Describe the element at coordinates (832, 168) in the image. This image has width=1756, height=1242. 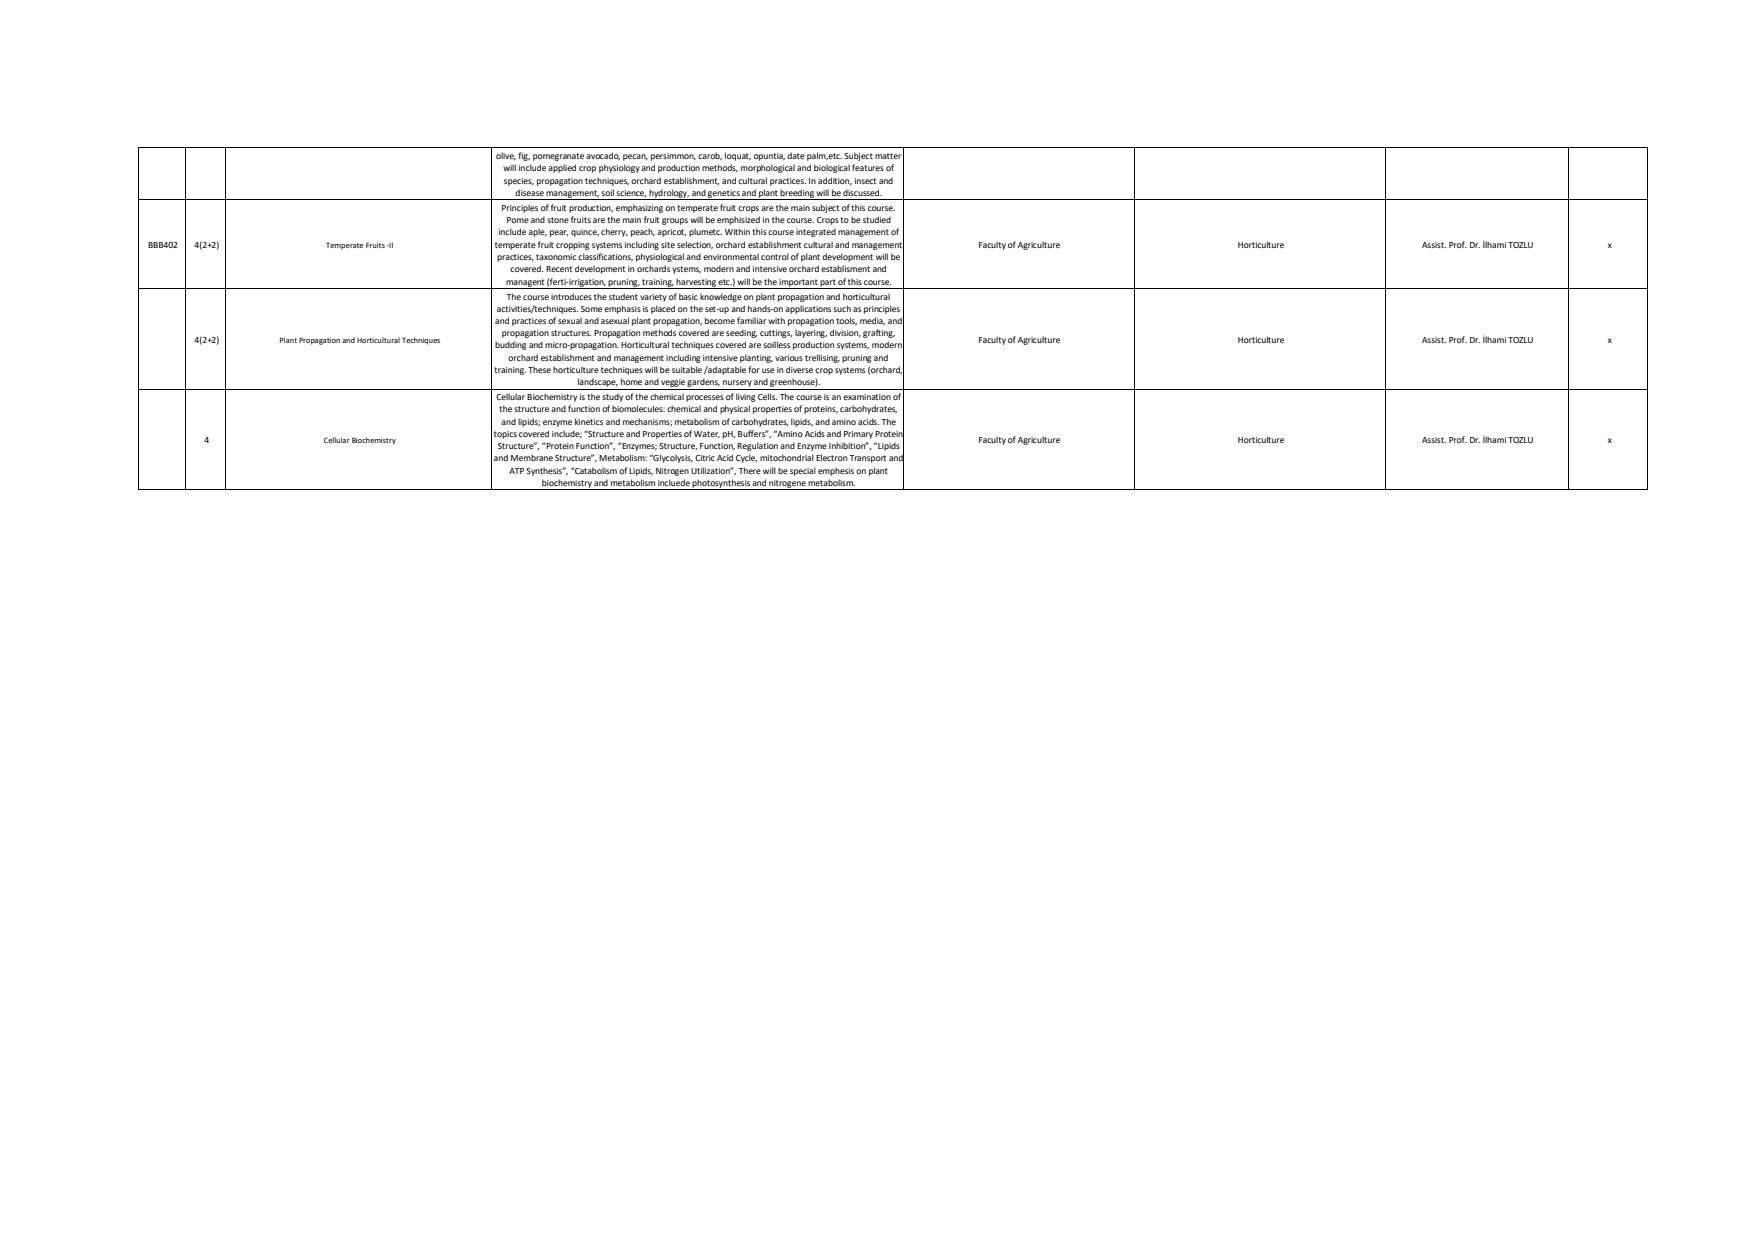
I see `biological` at that location.
